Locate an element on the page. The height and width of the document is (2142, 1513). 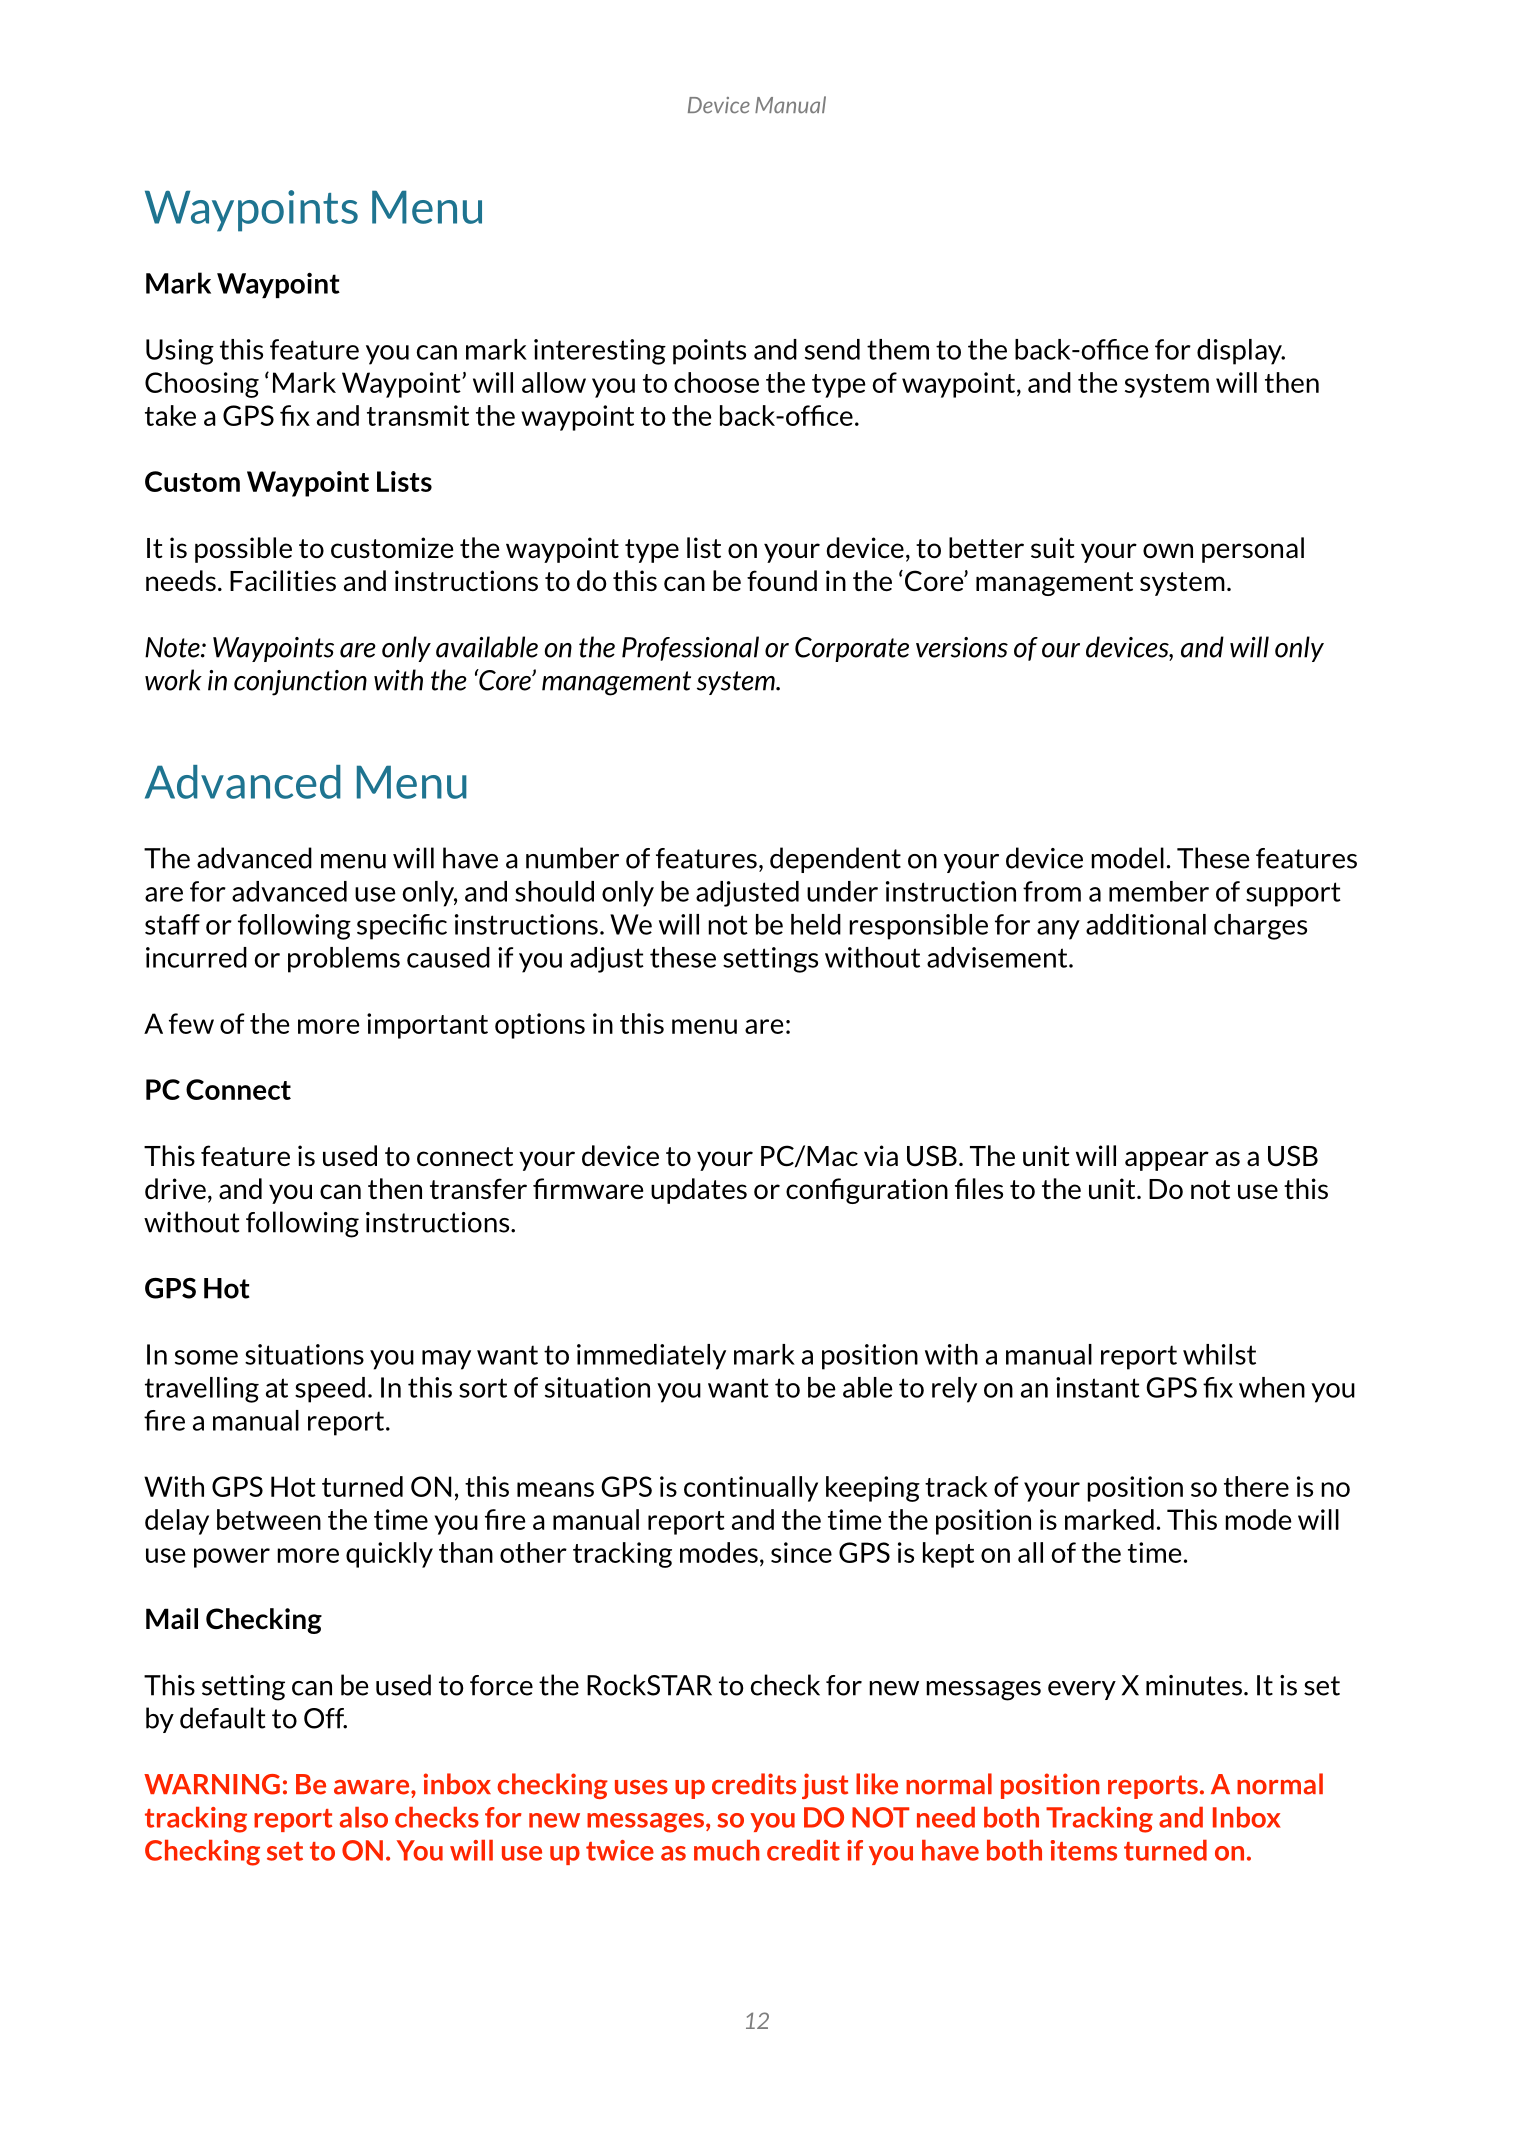
speed is located at coordinates (330, 1390).
